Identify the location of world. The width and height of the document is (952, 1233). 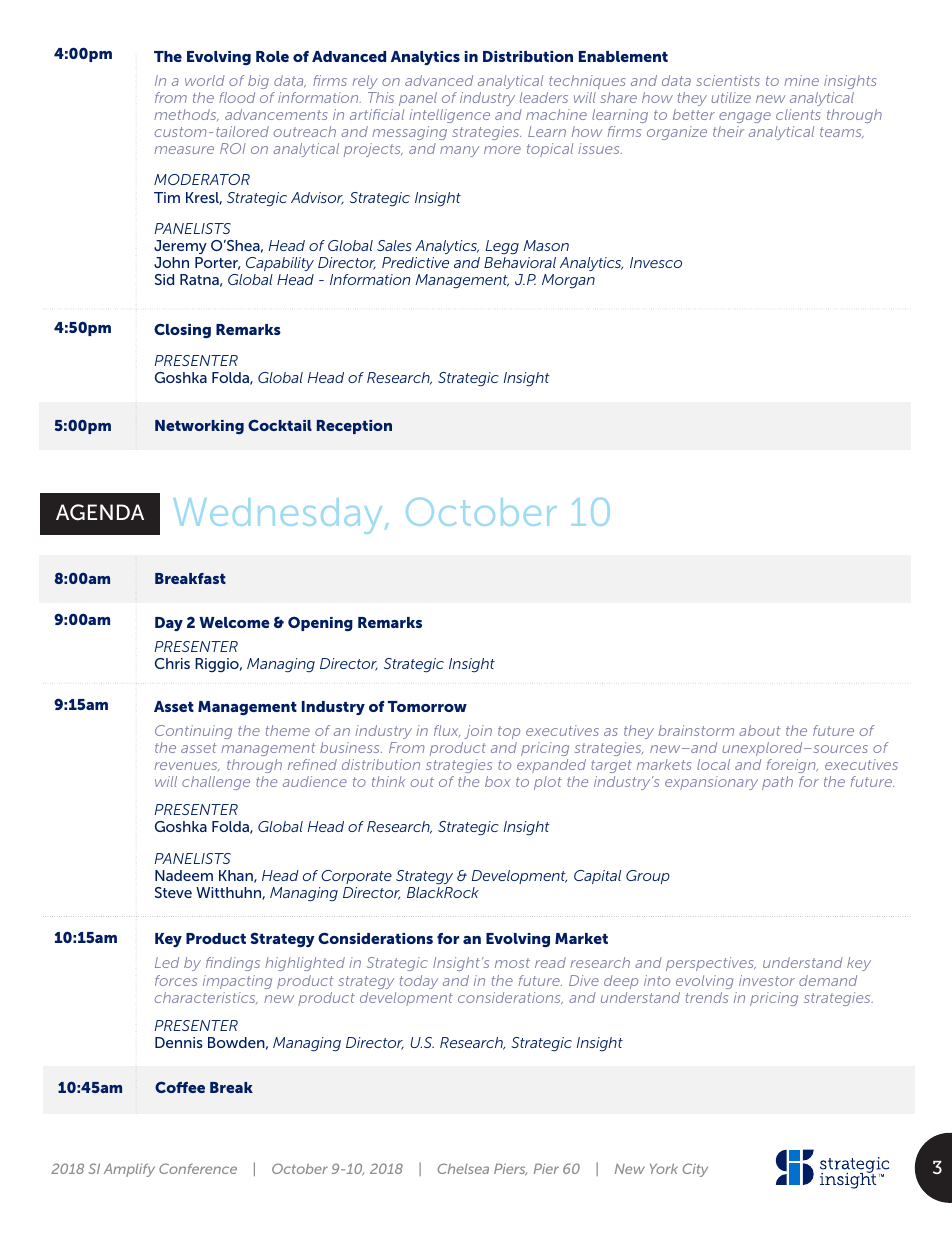
(205, 80).
